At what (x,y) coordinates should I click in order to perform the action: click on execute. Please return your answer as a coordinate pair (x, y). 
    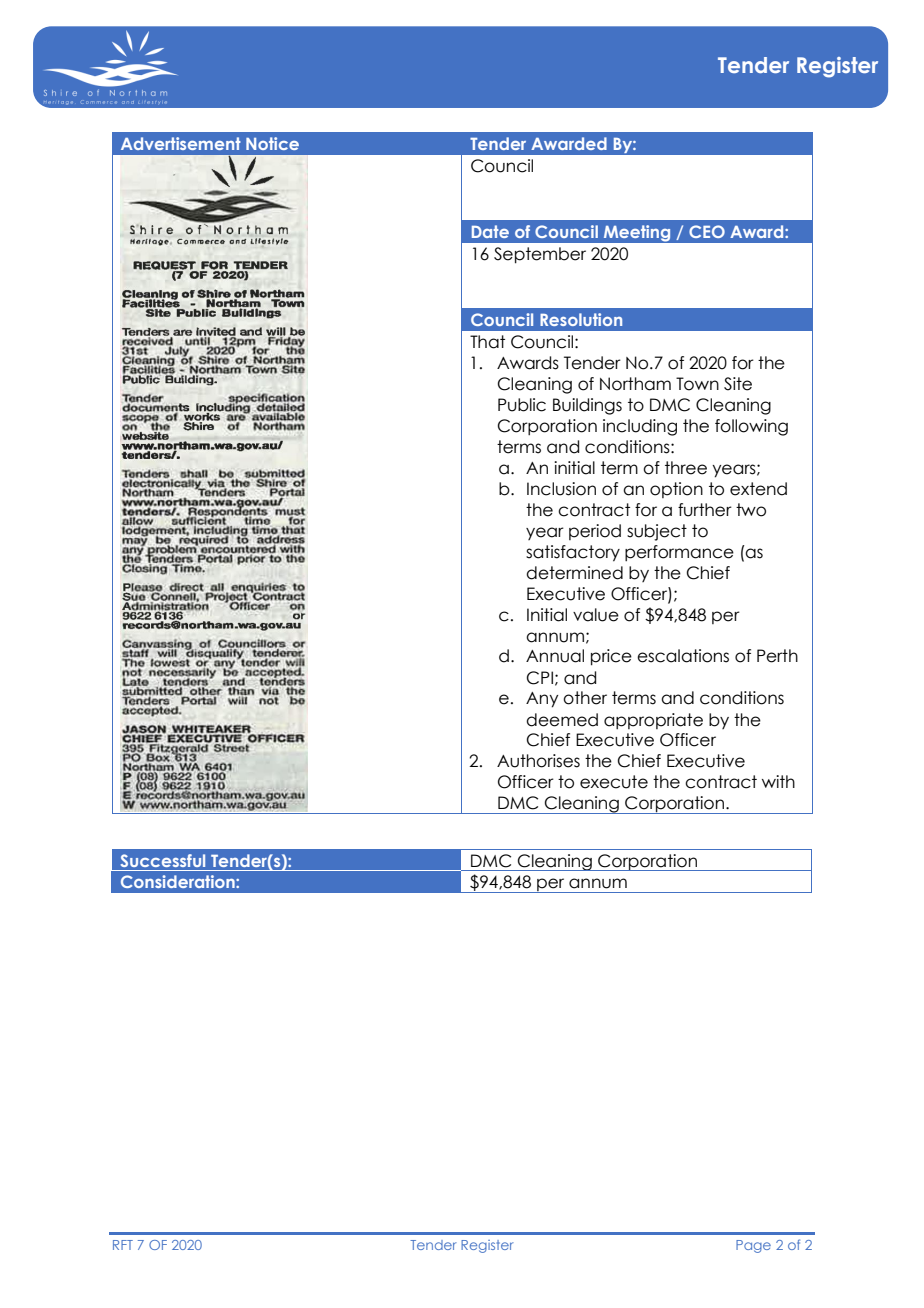
    Looking at the image, I should click on (614, 782).
